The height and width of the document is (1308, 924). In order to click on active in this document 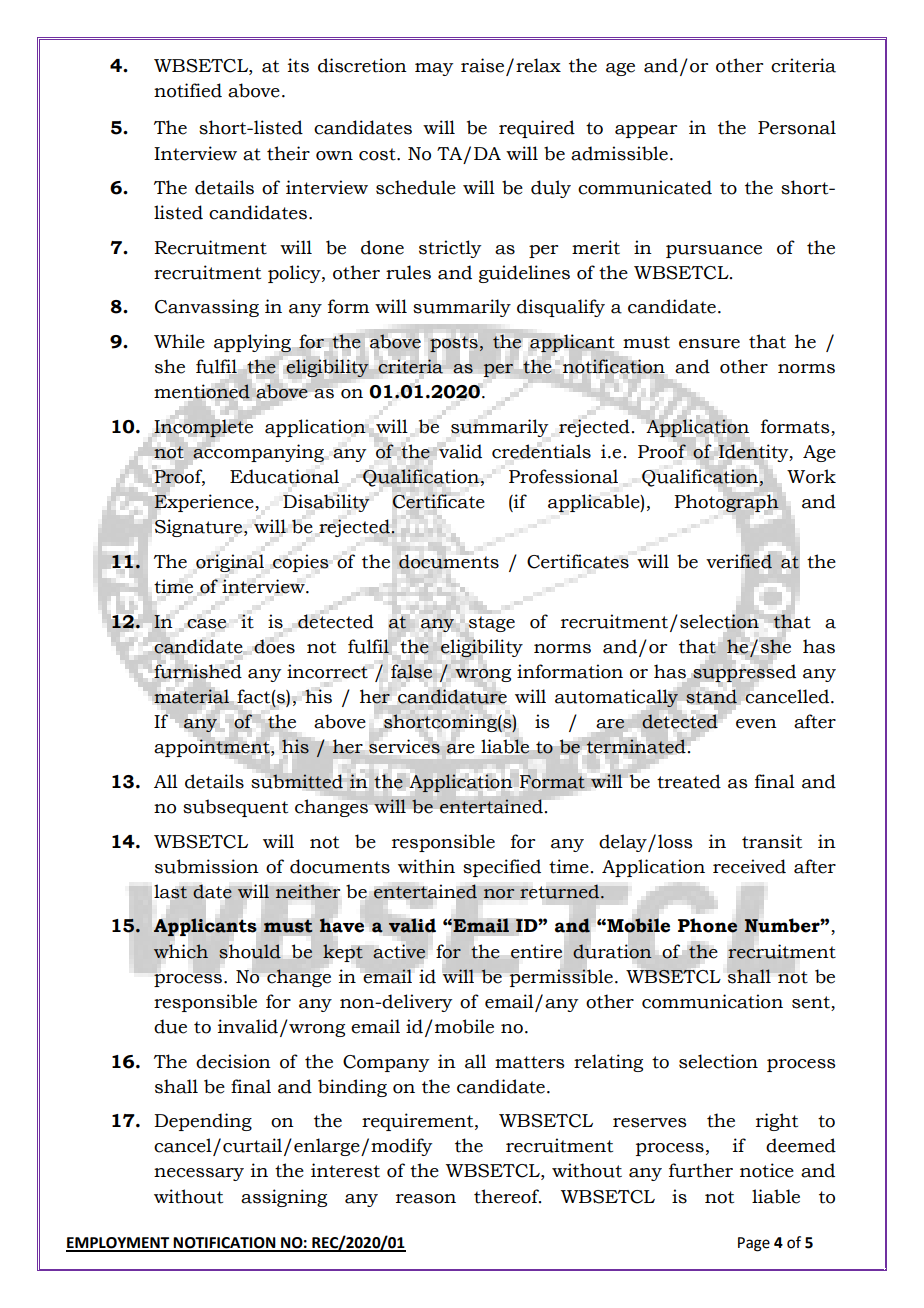, I will do `click(399, 951)`.
